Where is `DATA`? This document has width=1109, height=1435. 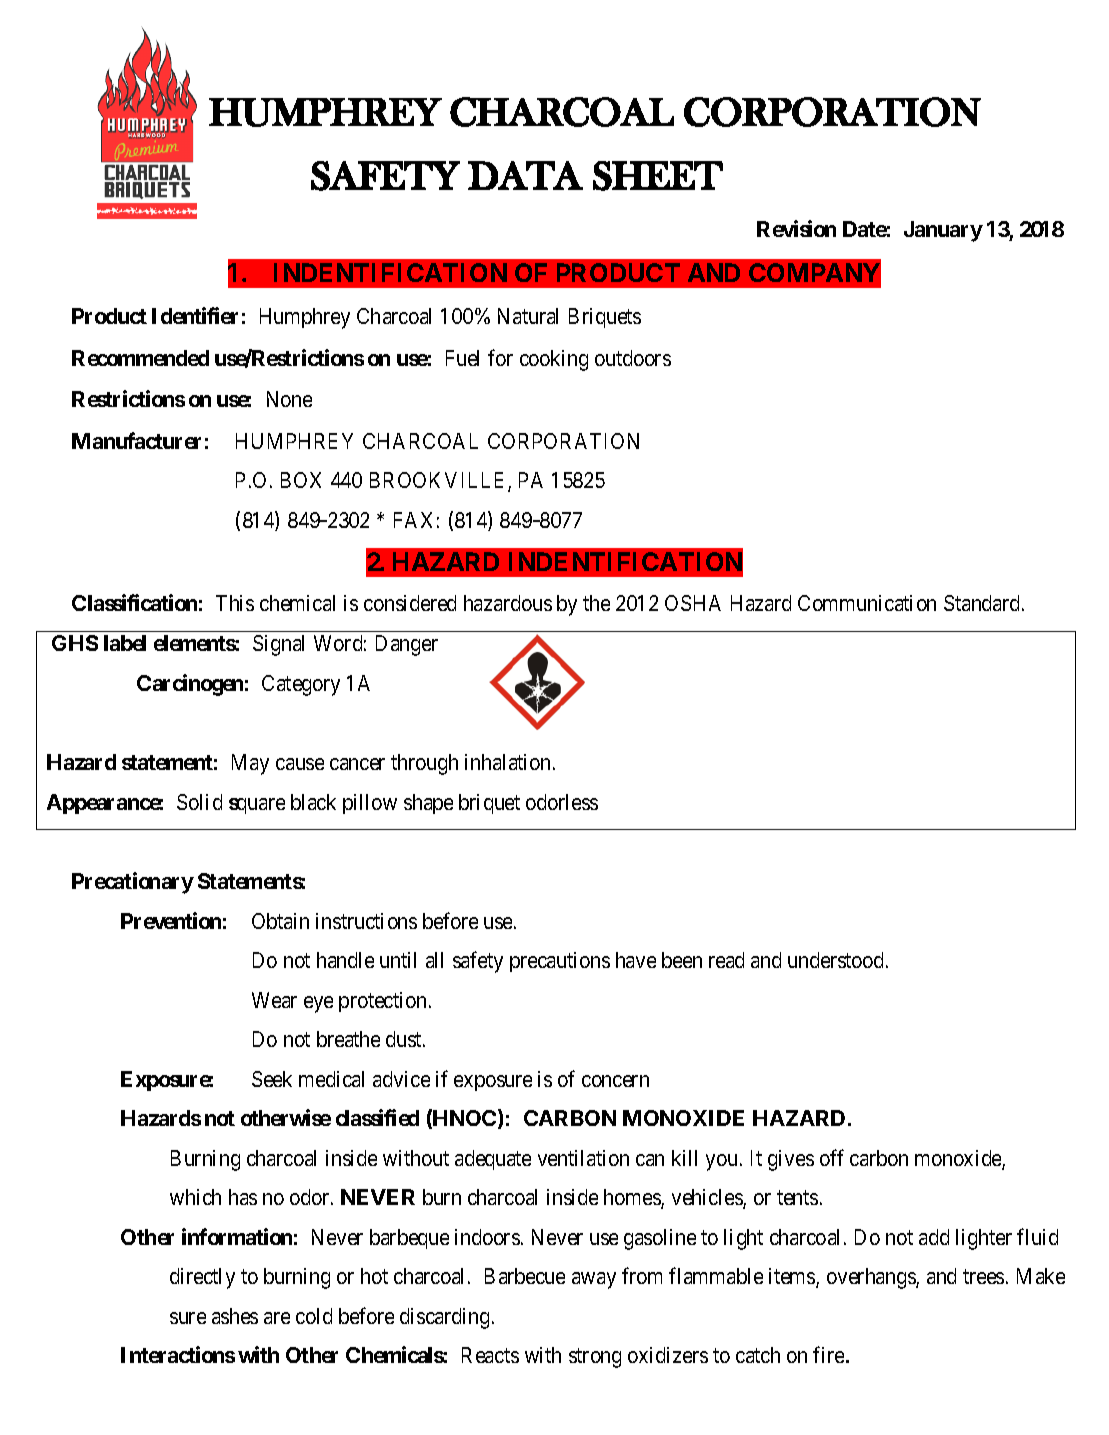
DATA is located at coordinates (525, 175).
